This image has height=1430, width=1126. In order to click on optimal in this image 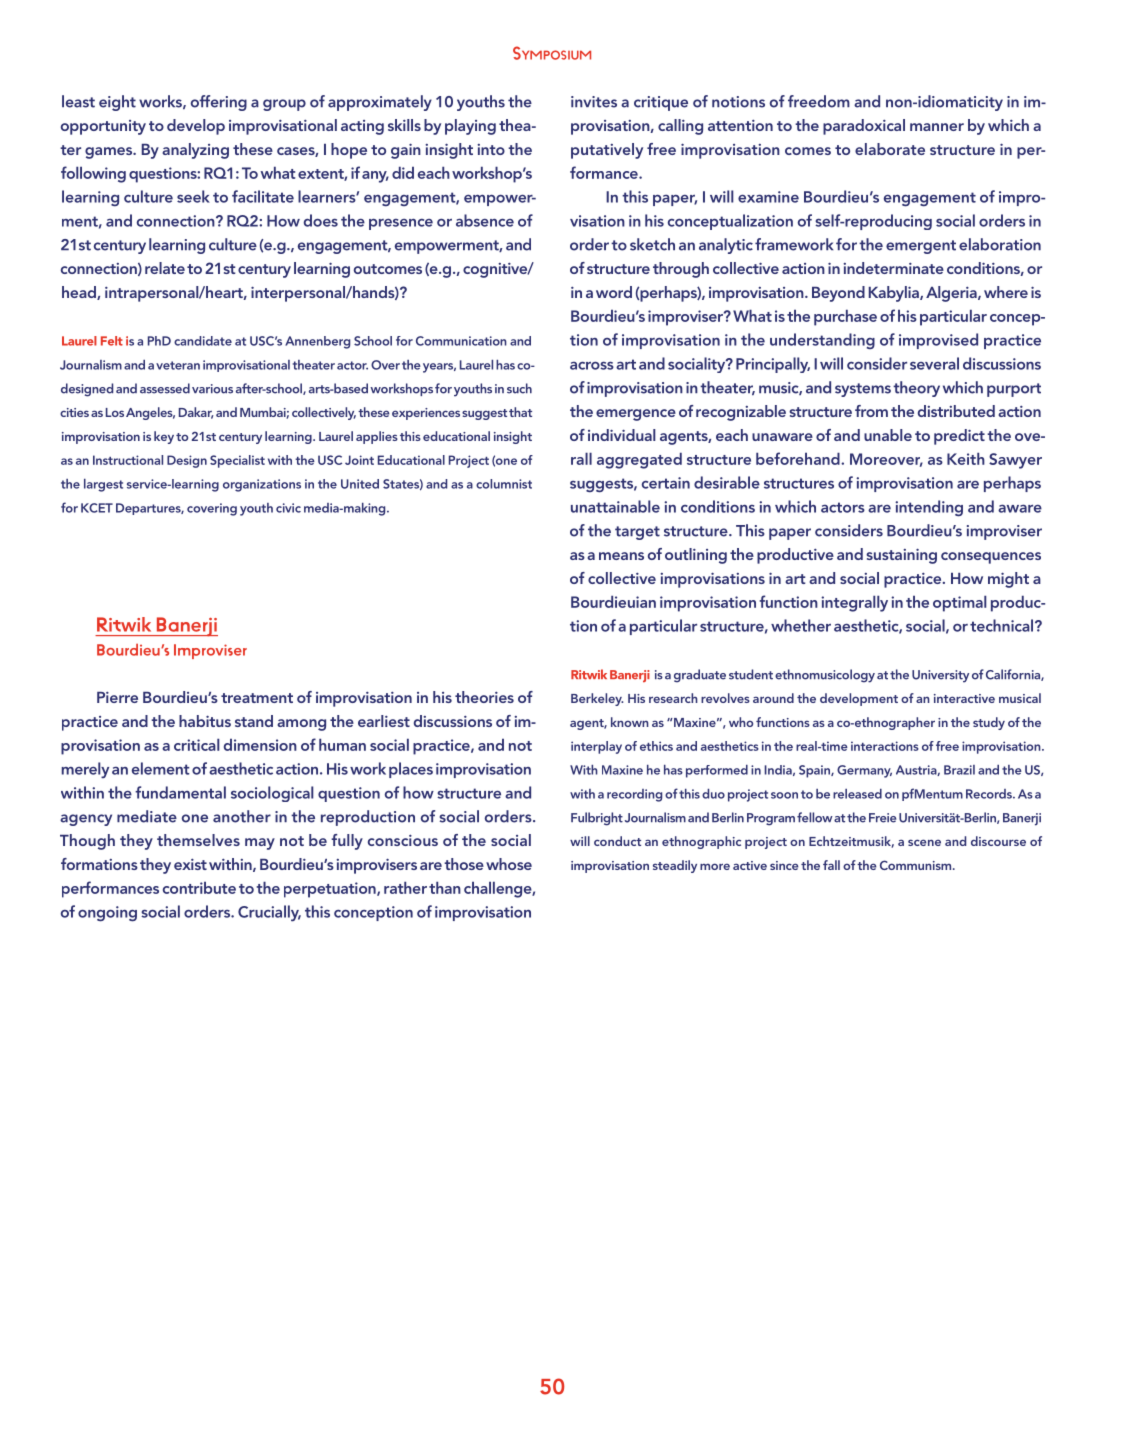, I will do `click(960, 603)`.
